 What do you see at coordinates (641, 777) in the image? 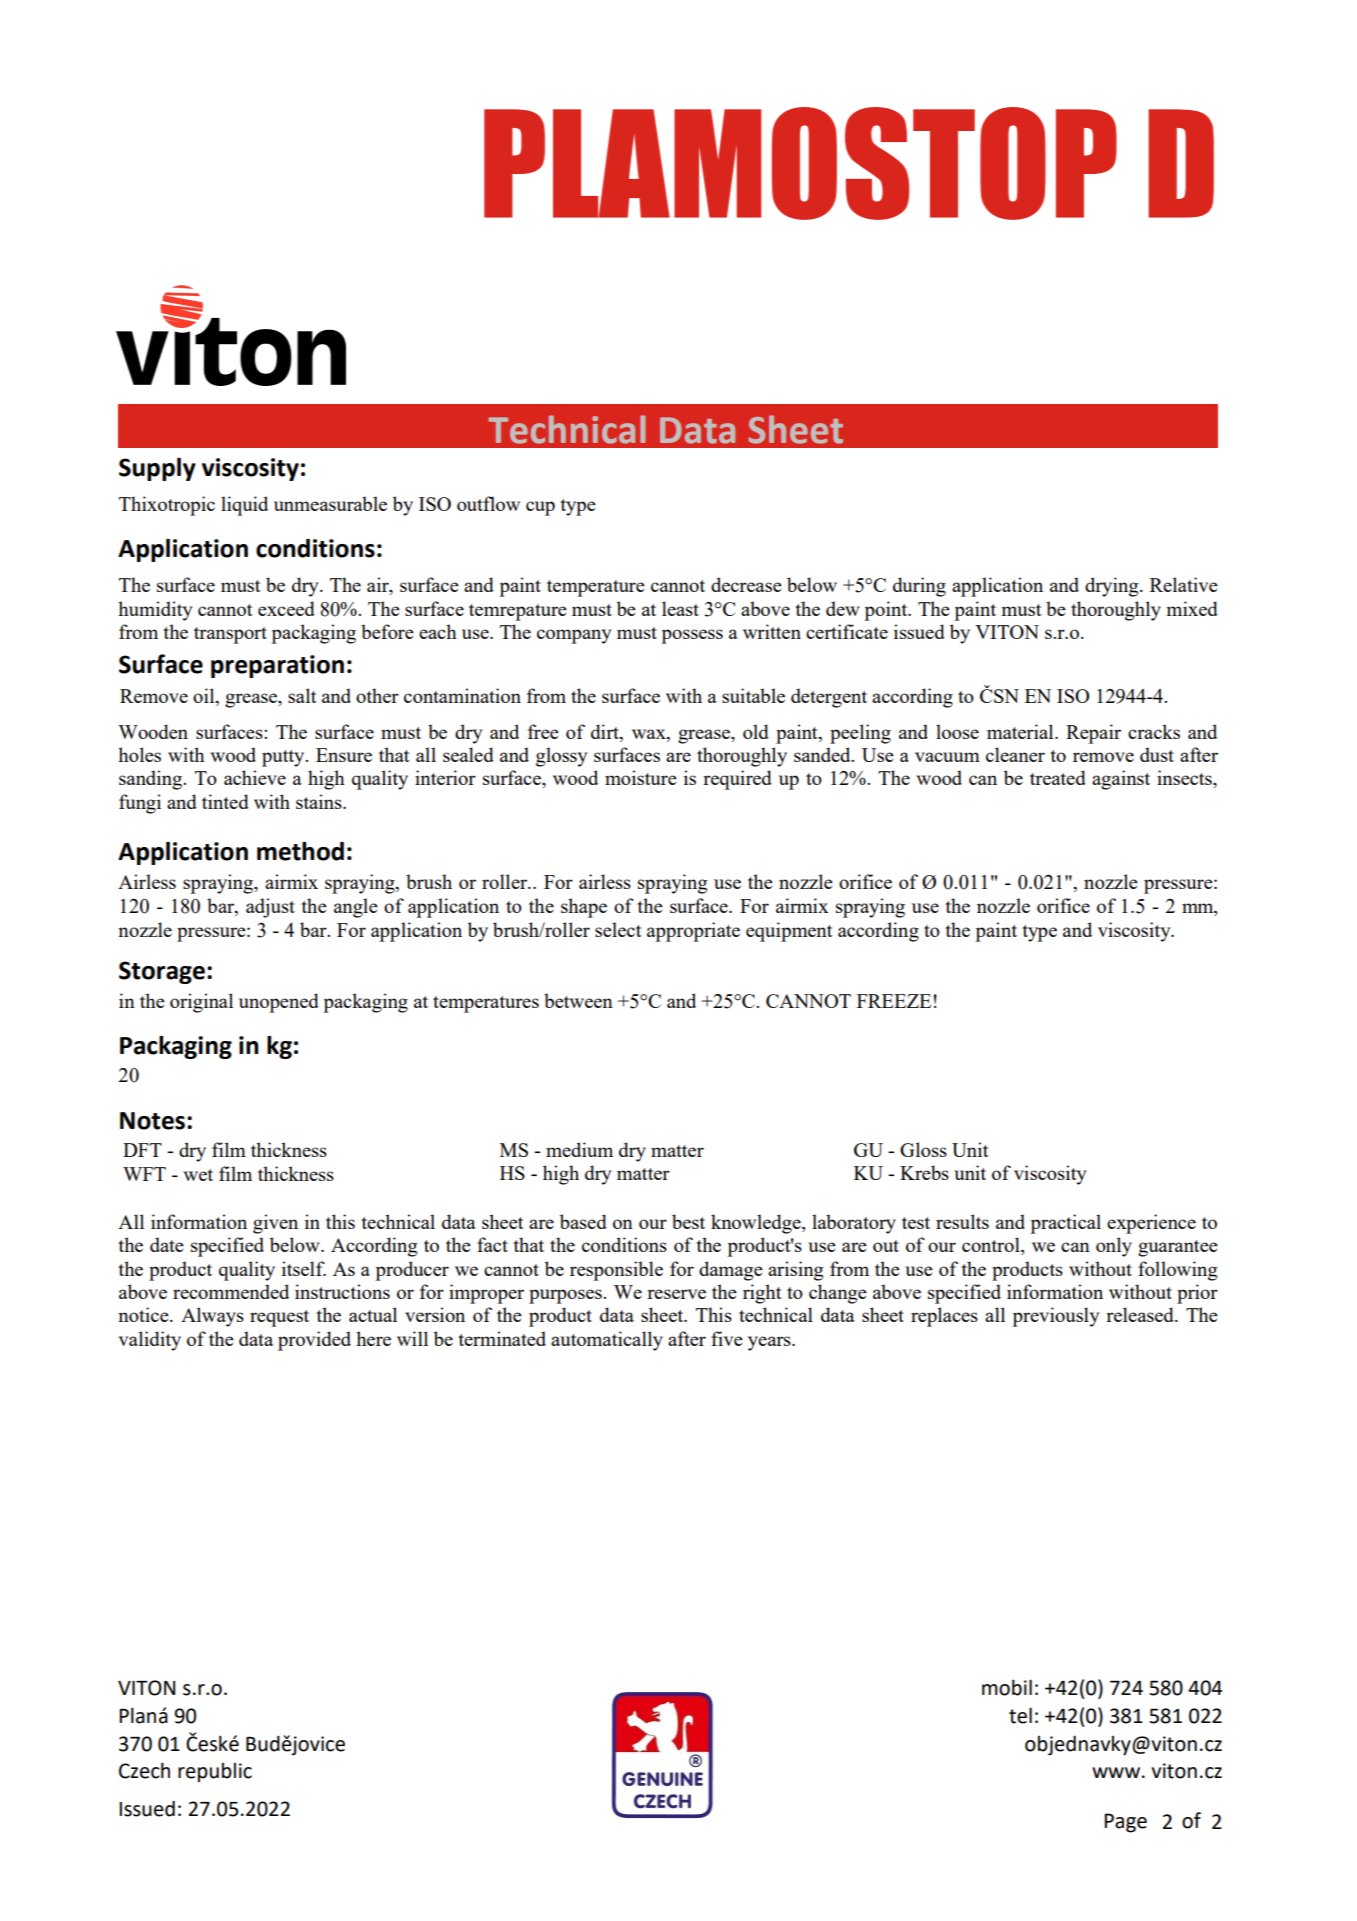
I see `moisture` at bounding box center [641, 777].
